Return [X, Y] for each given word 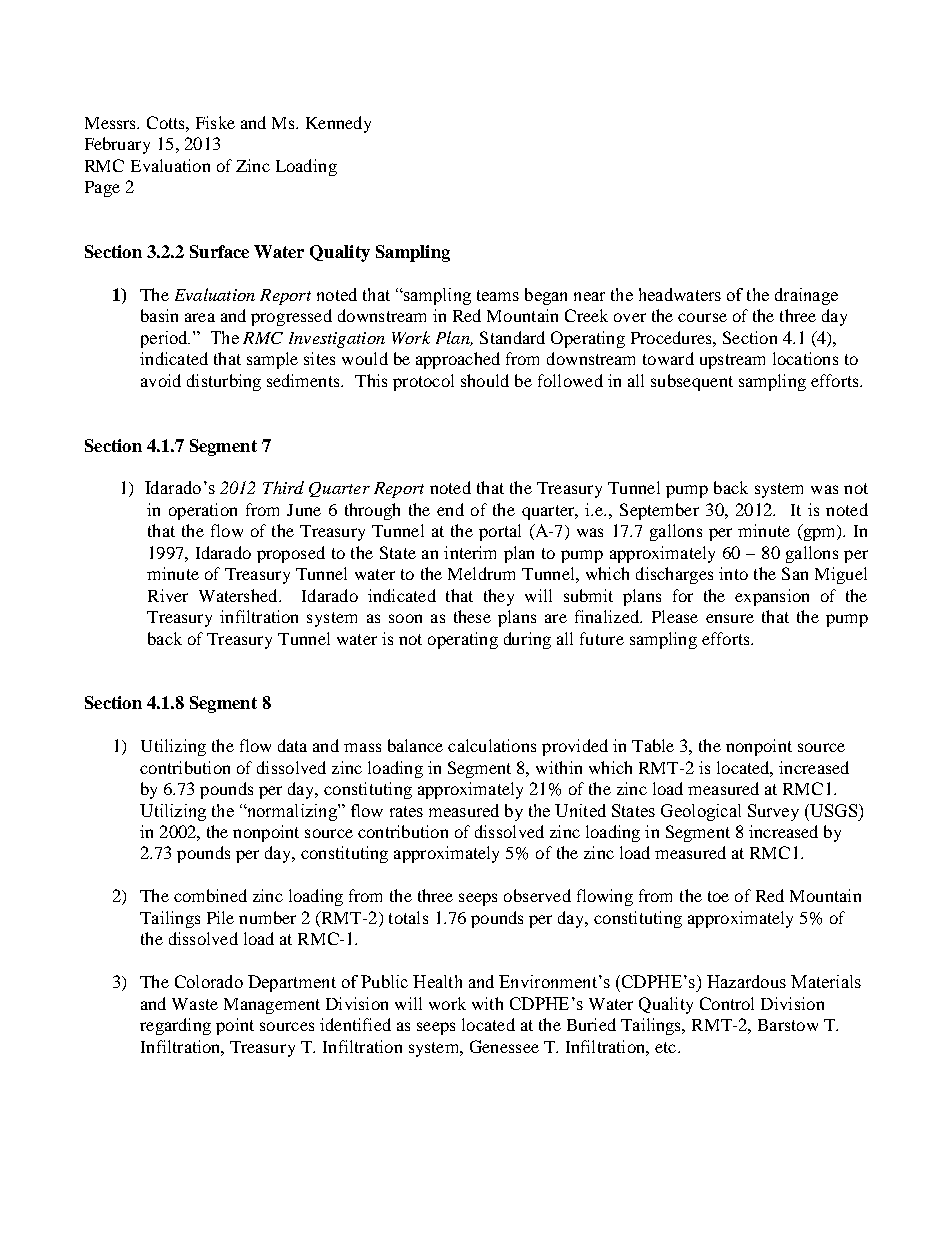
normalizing [291, 812]
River [168, 595]
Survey [773, 812]
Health [437, 981]
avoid [161, 380]
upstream [732, 361]
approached [458, 360]
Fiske [215, 122]
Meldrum [481, 573]
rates [406, 811]
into [733, 573]
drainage [806, 296]
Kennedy [338, 124]
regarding [175, 1026]
